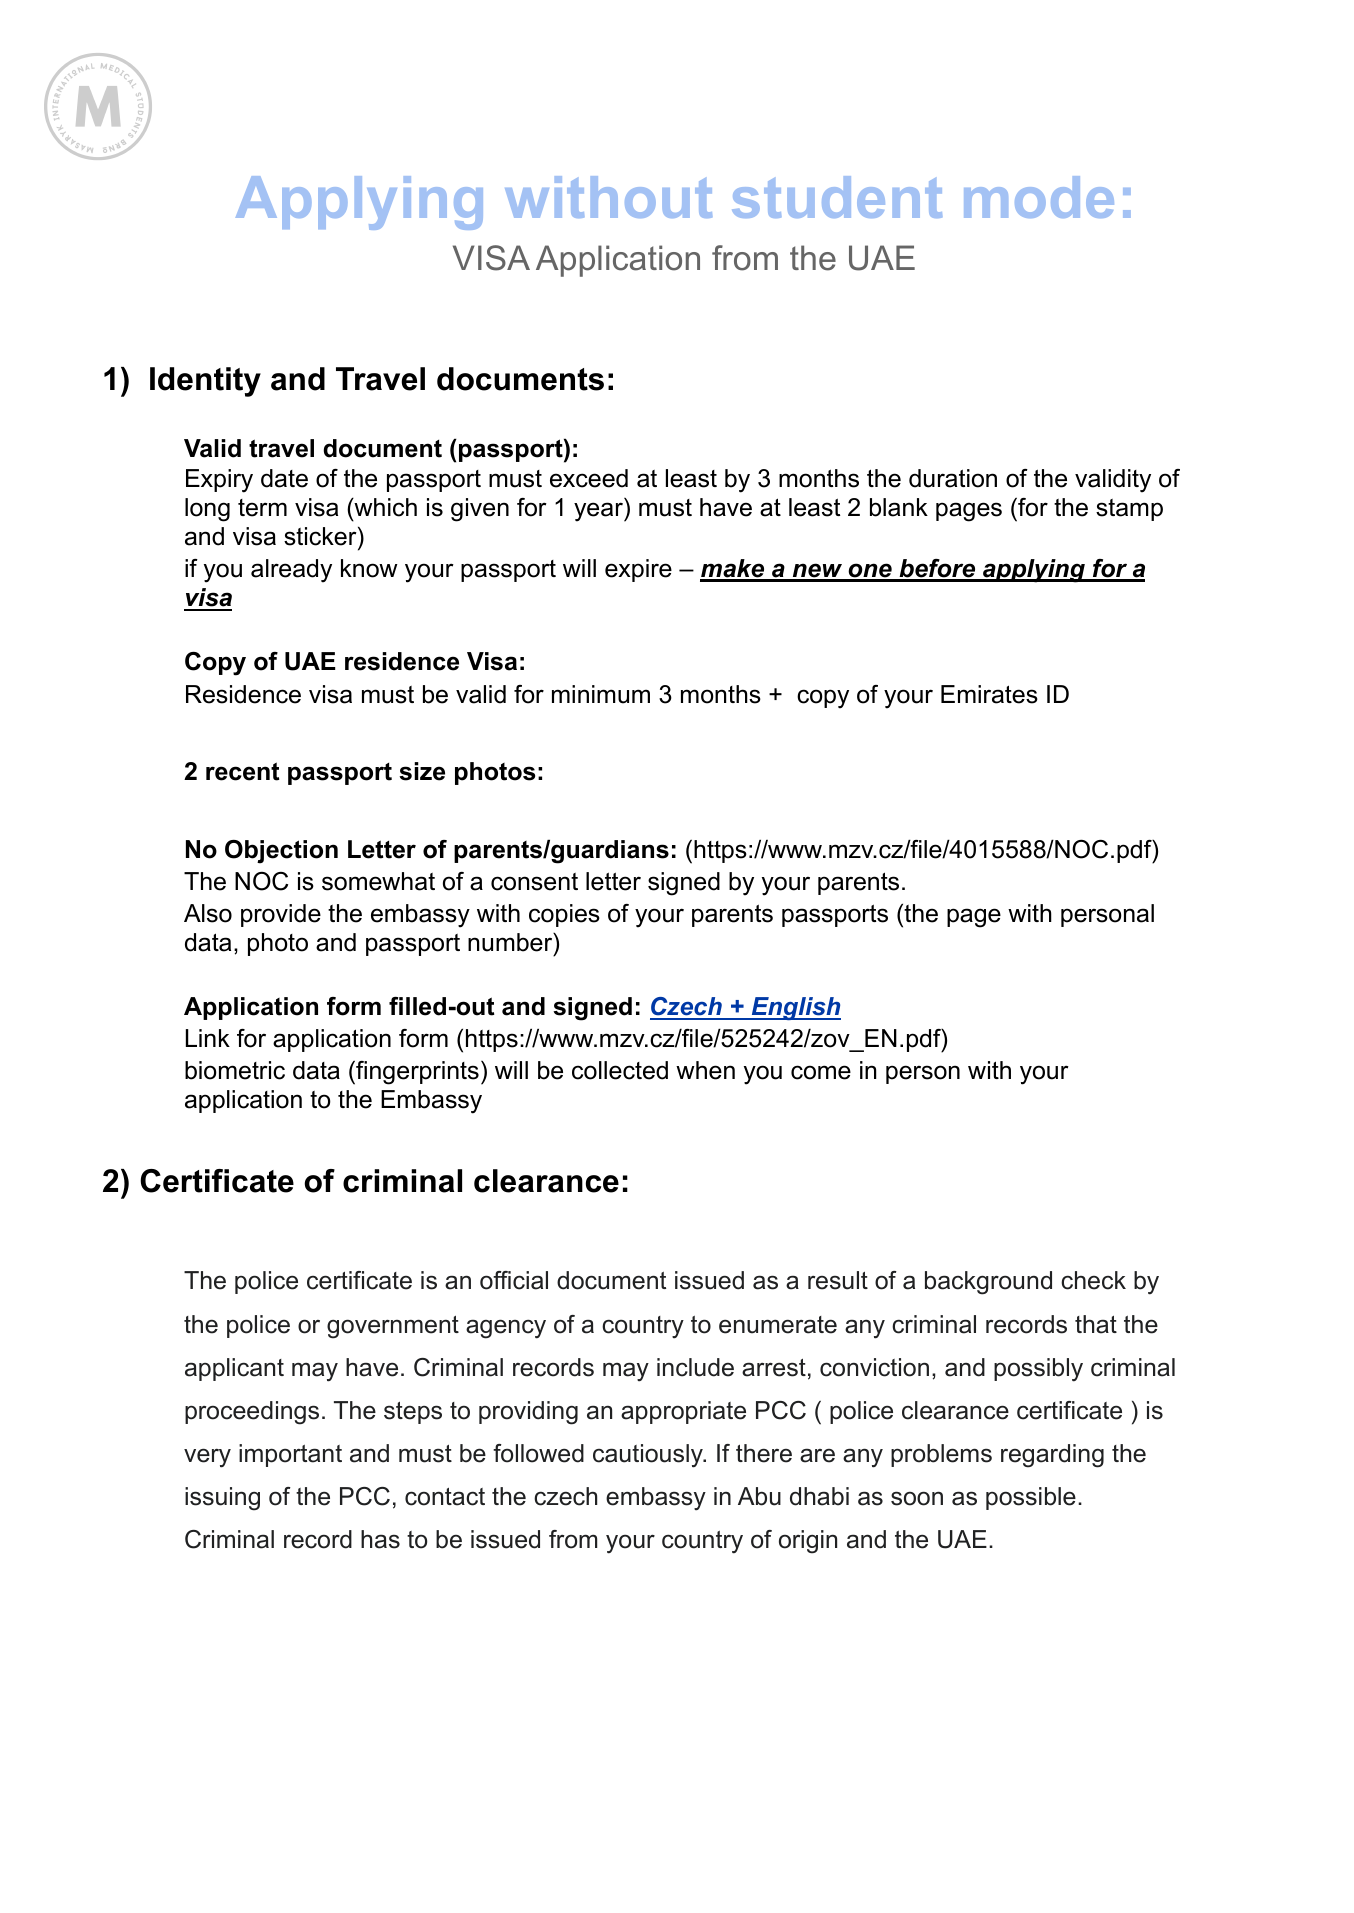 This screenshot has width=1354, height=1913. What do you see at coordinates (705, 1070) in the screenshot?
I see `when` at bounding box center [705, 1070].
